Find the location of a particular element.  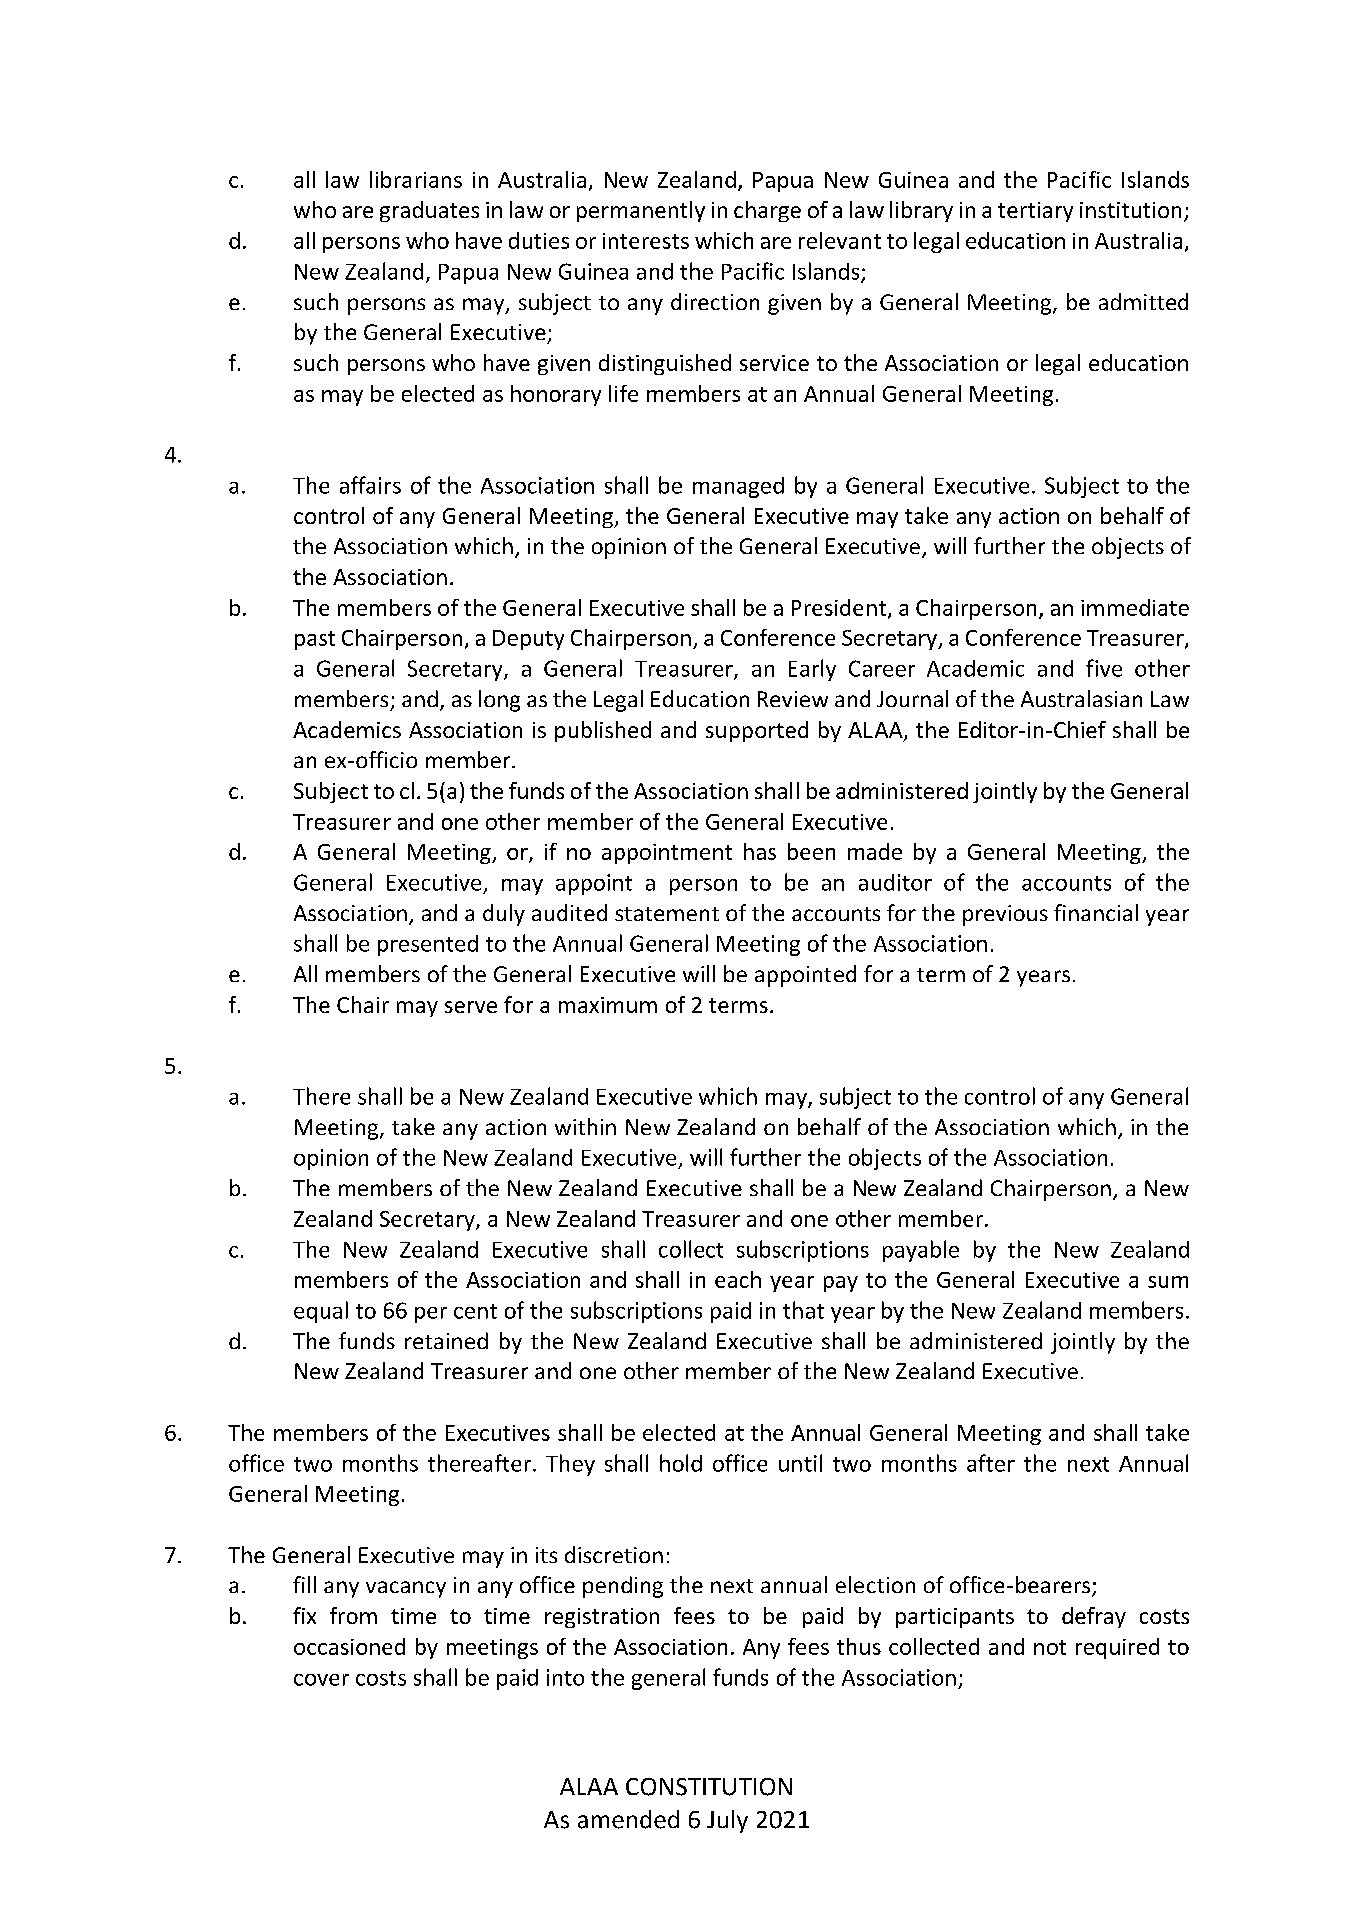

tertiary is located at coordinates (1035, 212).
